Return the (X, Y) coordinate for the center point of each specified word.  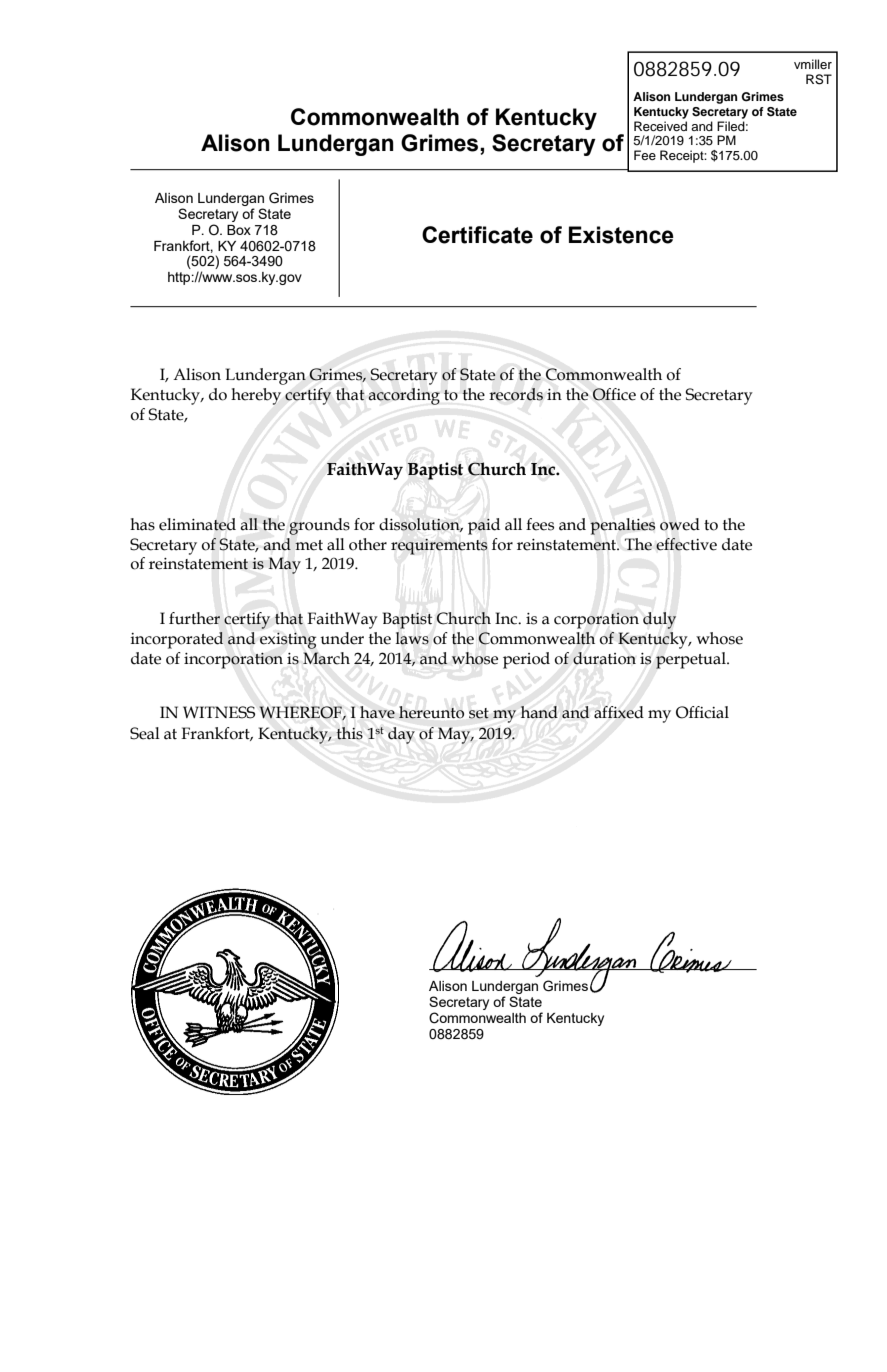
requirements (439, 547)
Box (239, 230)
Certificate (477, 235)
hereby (256, 396)
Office (614, 394)
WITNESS (219, 712)
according (404, 396)
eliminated (197, 524)
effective (686, 544)
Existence (621, 235)
